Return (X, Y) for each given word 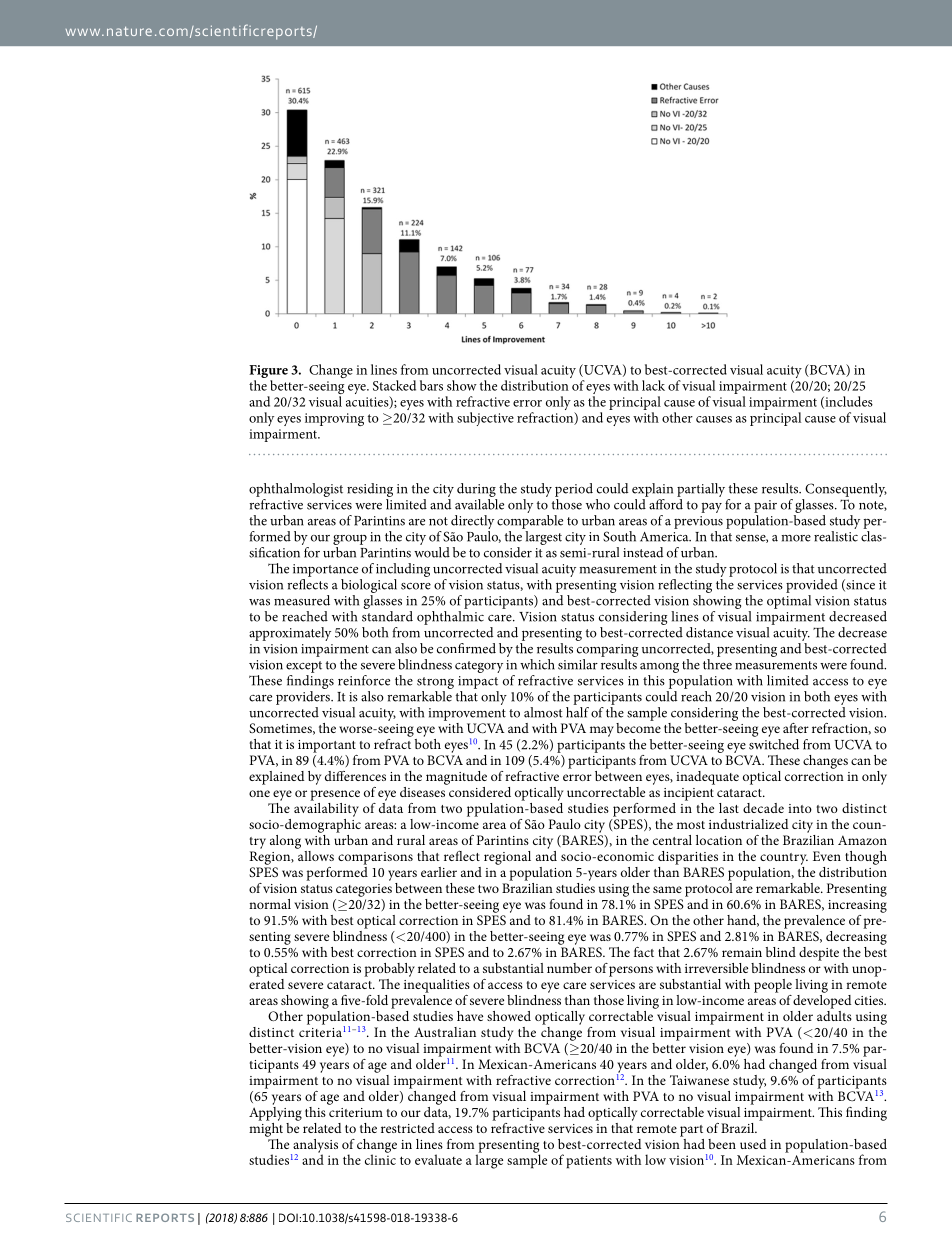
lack (653, 385)
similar (578, 664)
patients (589, 1162)
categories (364, 890)
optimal (789, 600)
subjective (485, 419)
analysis (314, 1147)
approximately (290, 634)
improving (334, 419)
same (667, 889)
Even (827, 856)
